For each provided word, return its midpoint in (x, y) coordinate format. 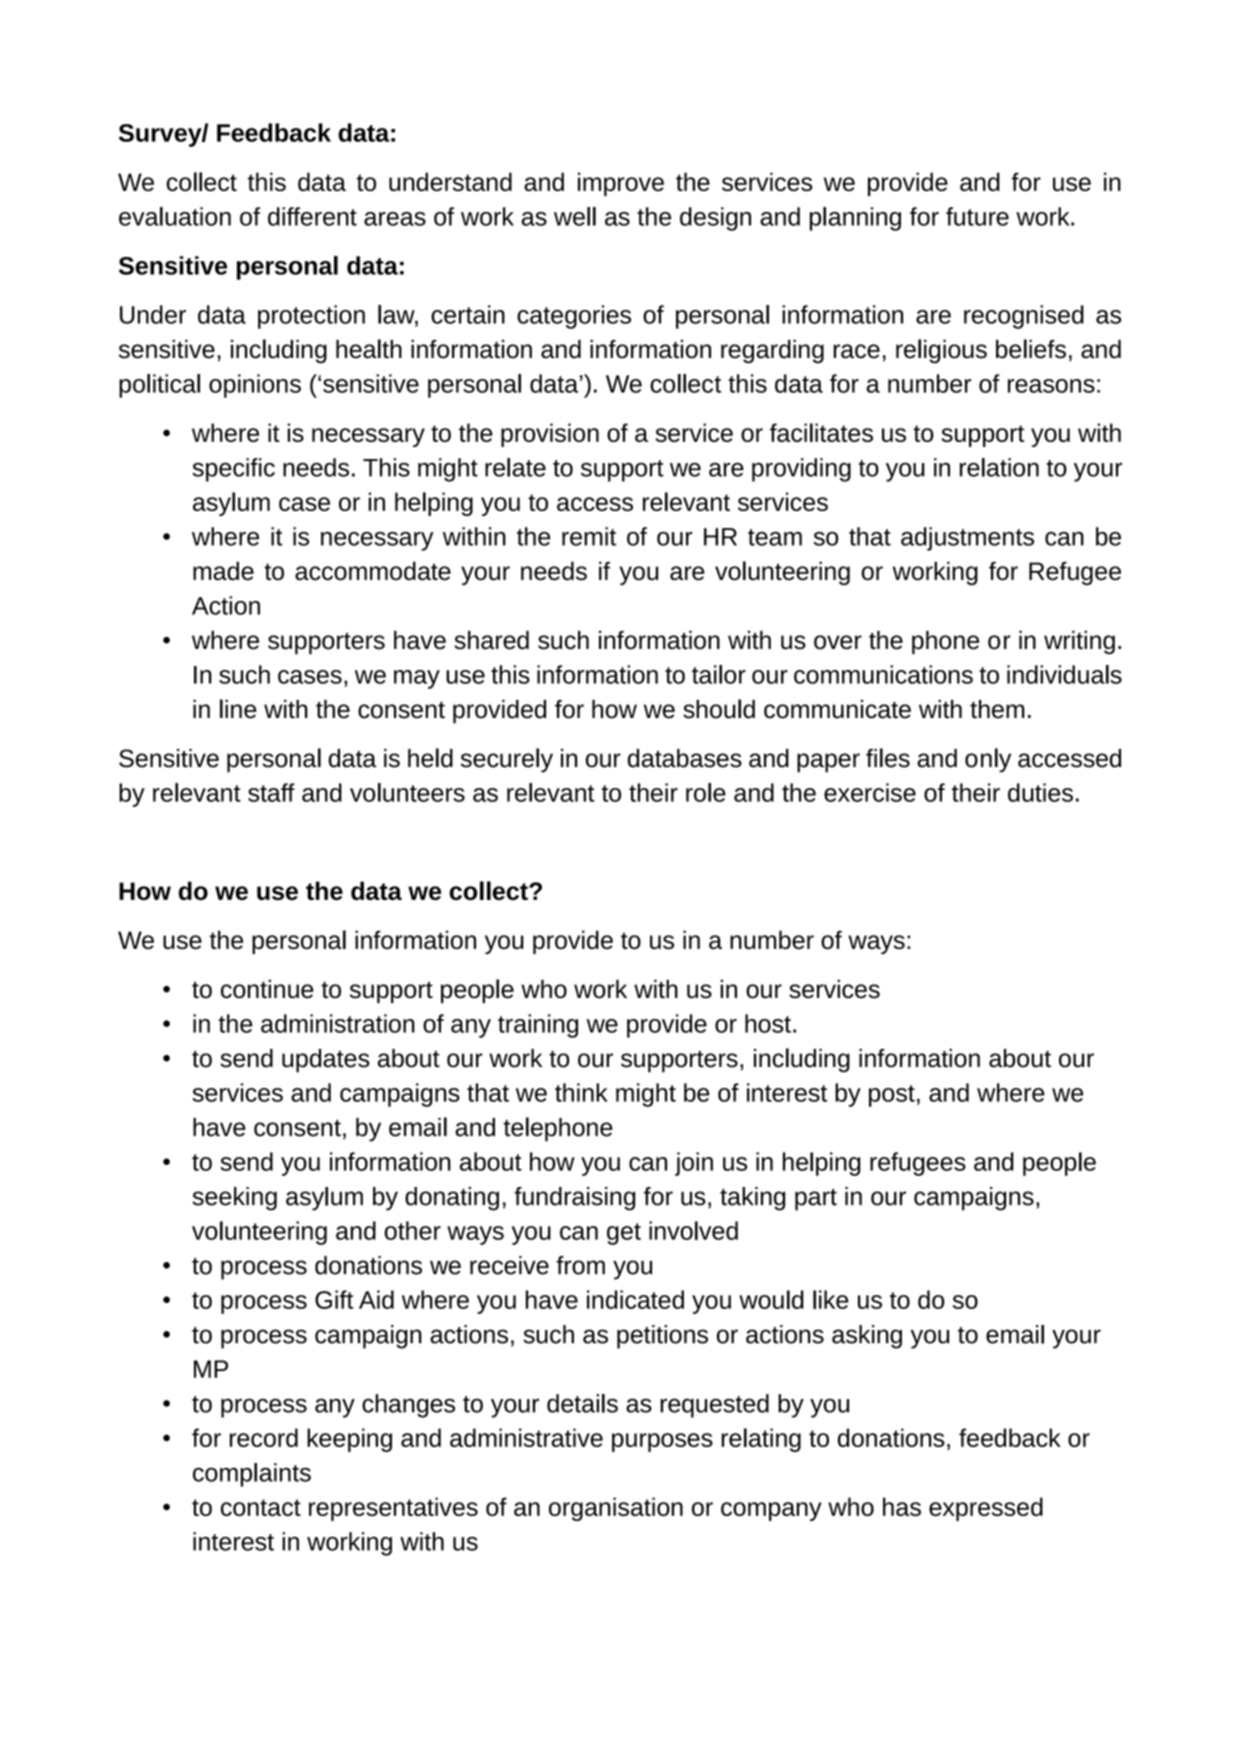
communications (883, 674)
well (575, 216)
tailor (719, 674)
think (581, 1092)
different (312, 216)
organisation (616, 1509)
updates (326, 1061)
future (977, 216)
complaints (252, 1475)
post (892, 1096)
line (238, 709)
